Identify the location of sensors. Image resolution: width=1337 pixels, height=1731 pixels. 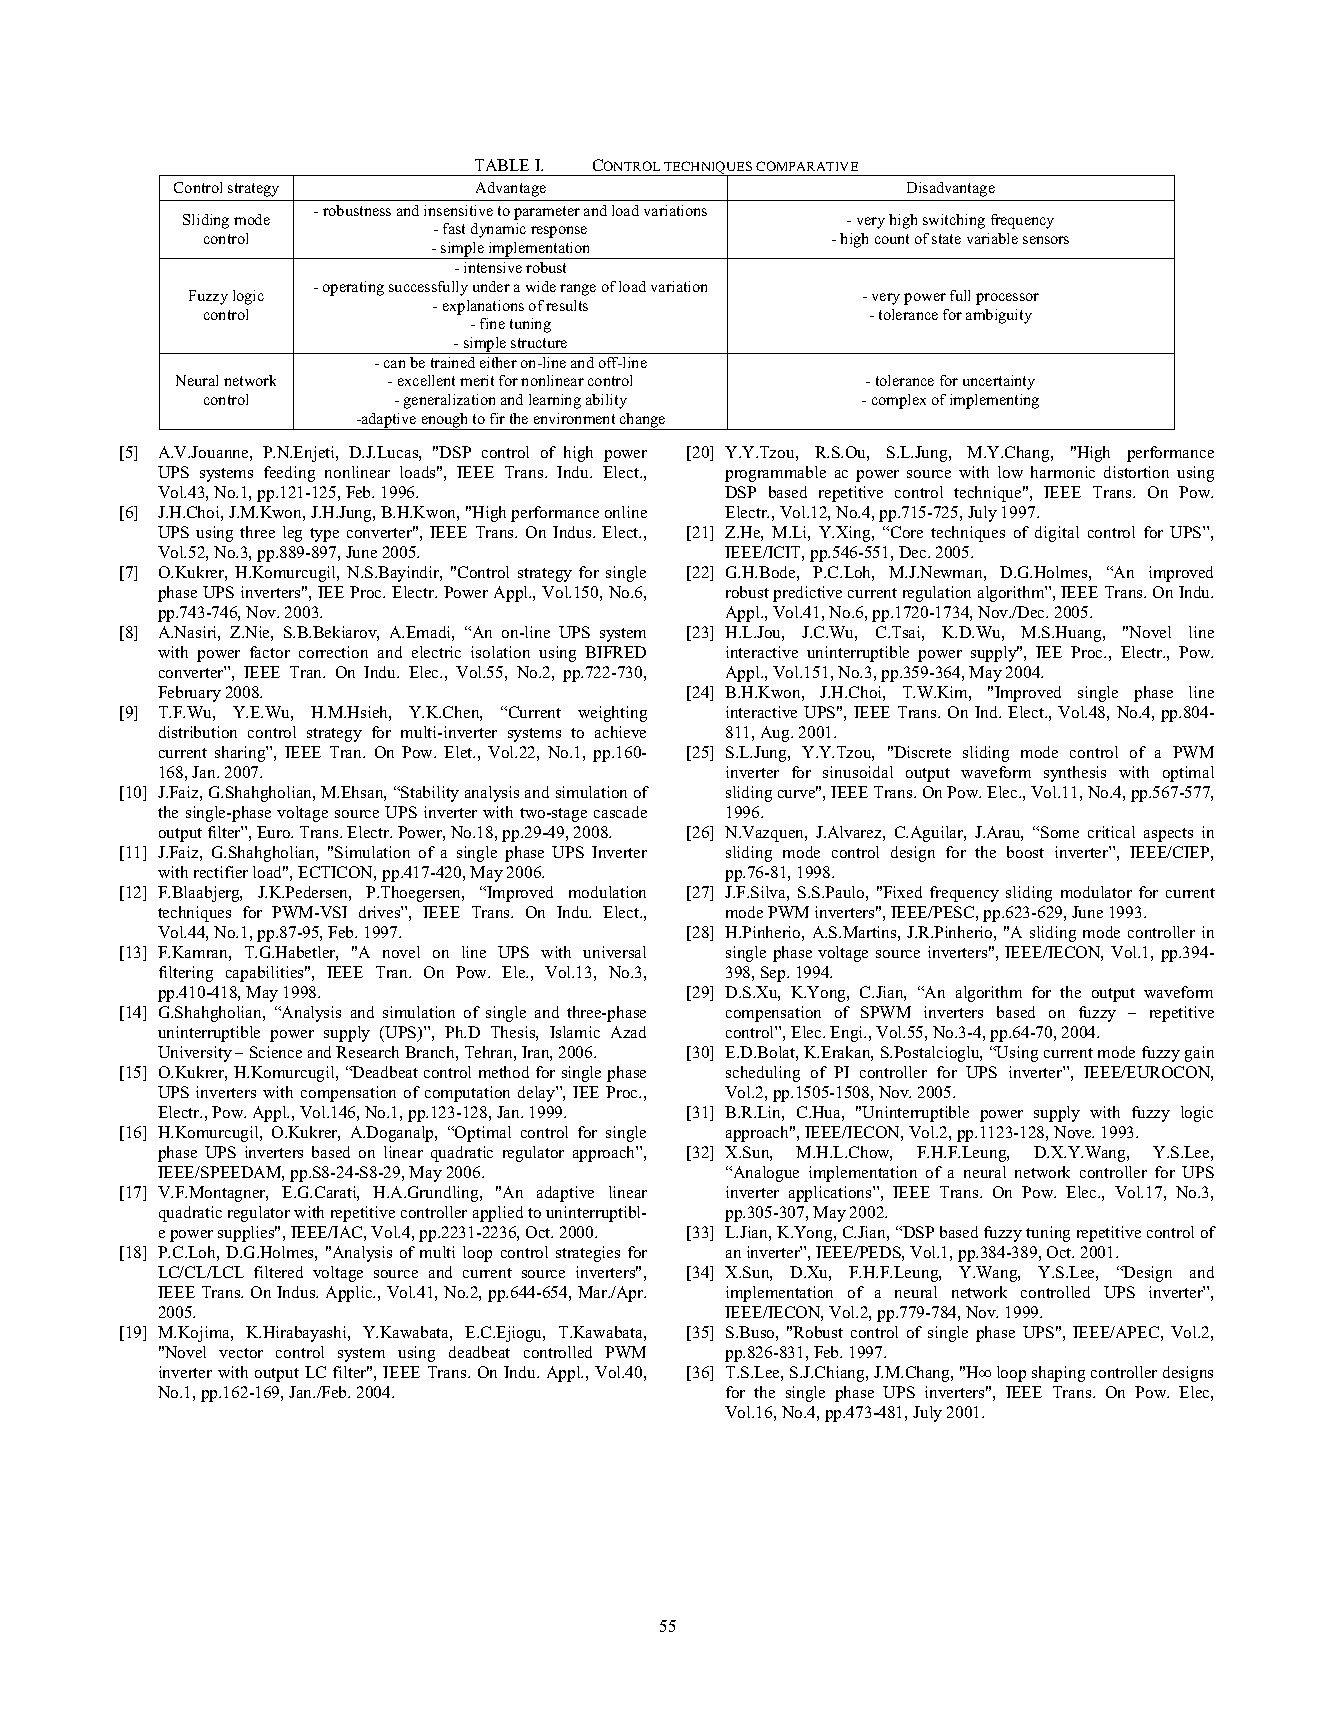
(1046, 240).
